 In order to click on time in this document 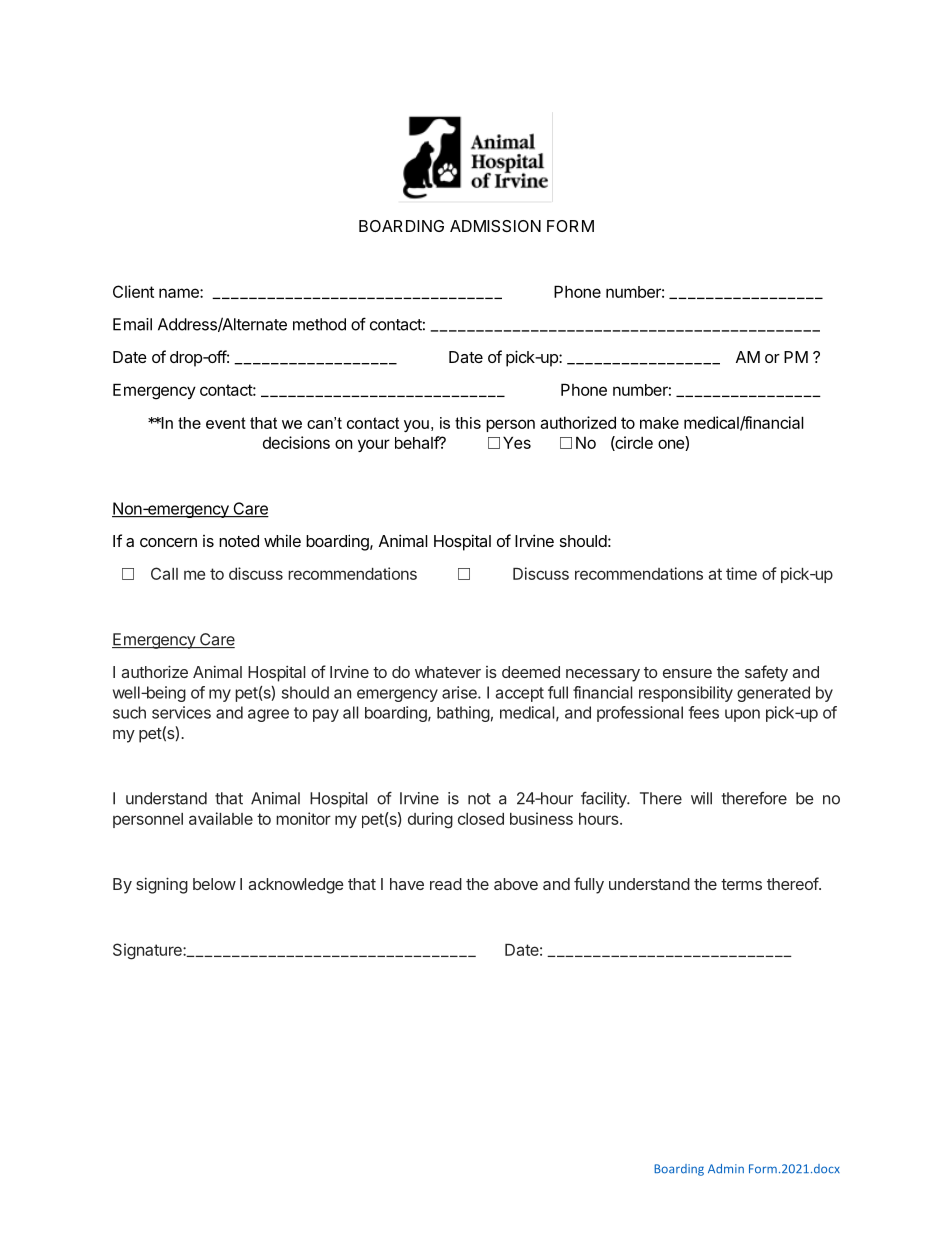, I will do `click(741, 573)`.
